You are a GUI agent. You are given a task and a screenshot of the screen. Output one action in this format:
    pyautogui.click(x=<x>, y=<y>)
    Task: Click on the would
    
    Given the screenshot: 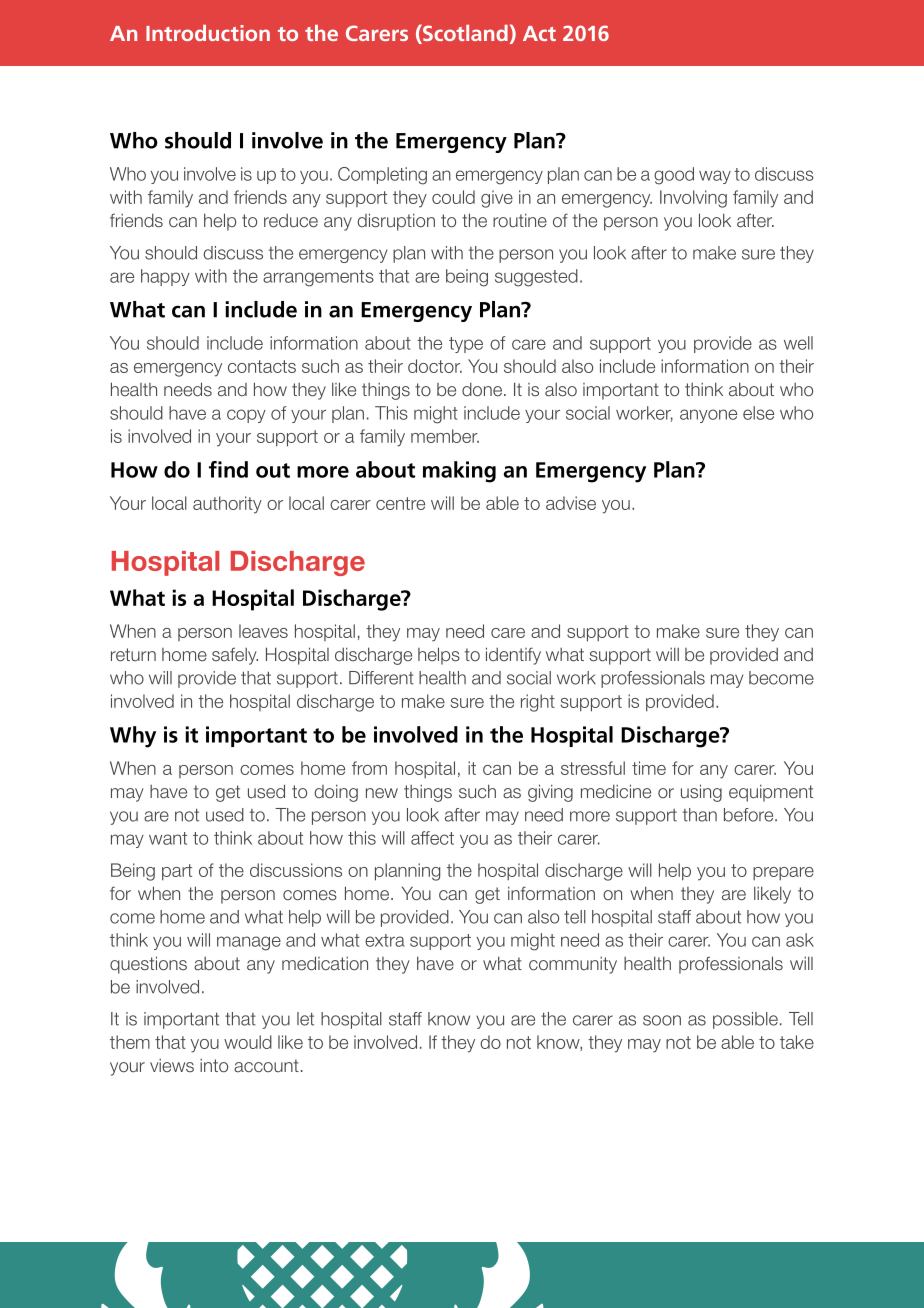 What is the action you would take?
    pyautogui.click(x=248, y=1042)
